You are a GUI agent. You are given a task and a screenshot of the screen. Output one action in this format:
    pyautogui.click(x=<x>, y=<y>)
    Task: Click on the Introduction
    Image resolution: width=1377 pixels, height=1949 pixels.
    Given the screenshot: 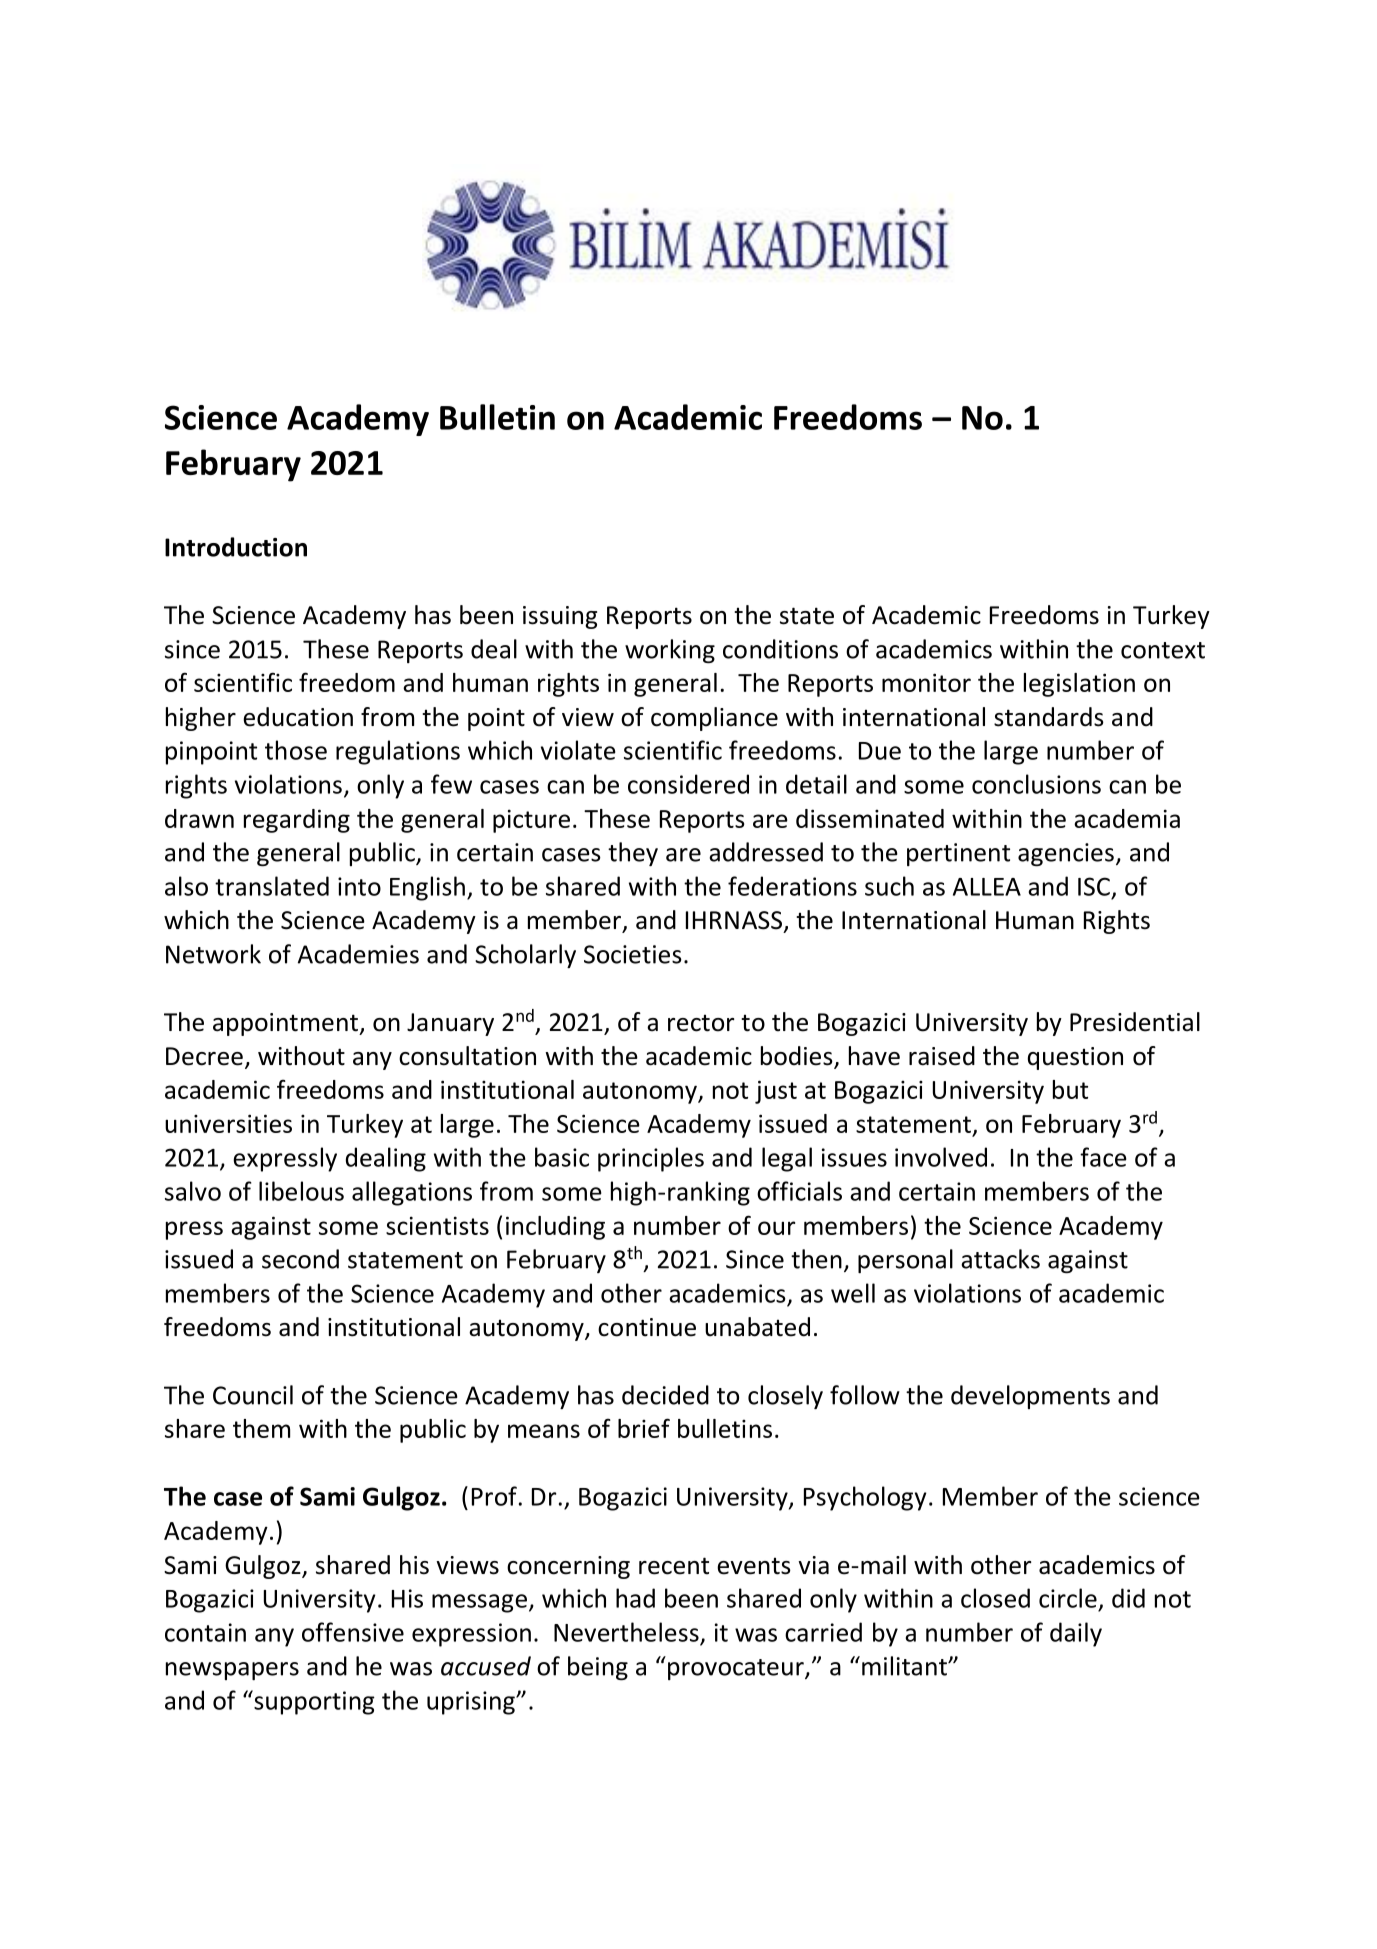 What is the action you would take?
    pyautogui.click(x=236, y=547)
